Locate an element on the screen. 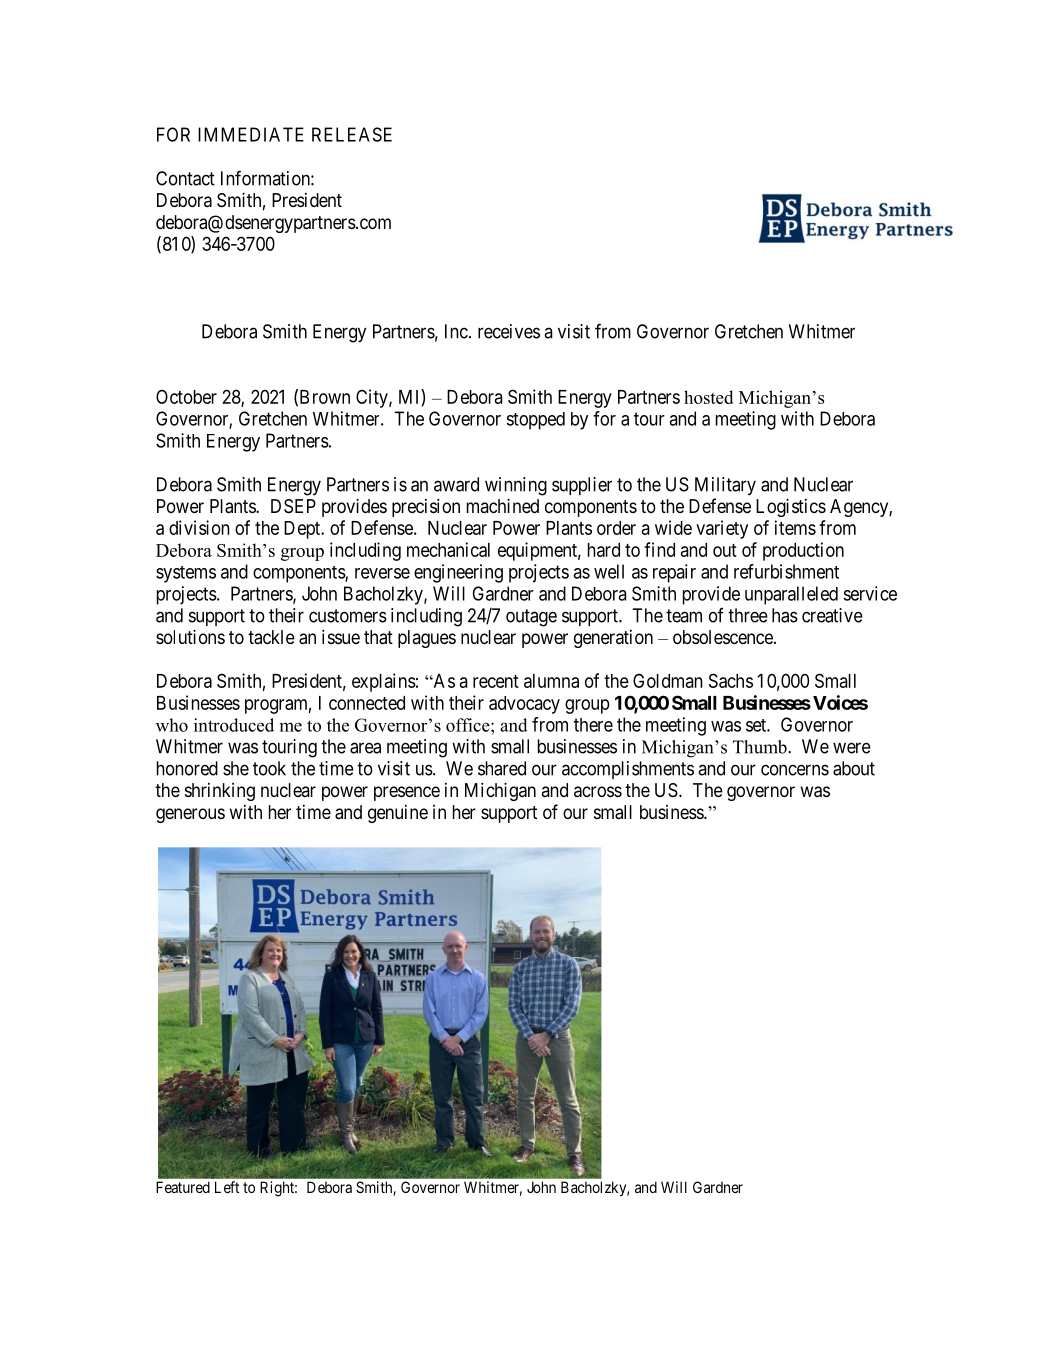  recent is located at coordinates (496, 681).
